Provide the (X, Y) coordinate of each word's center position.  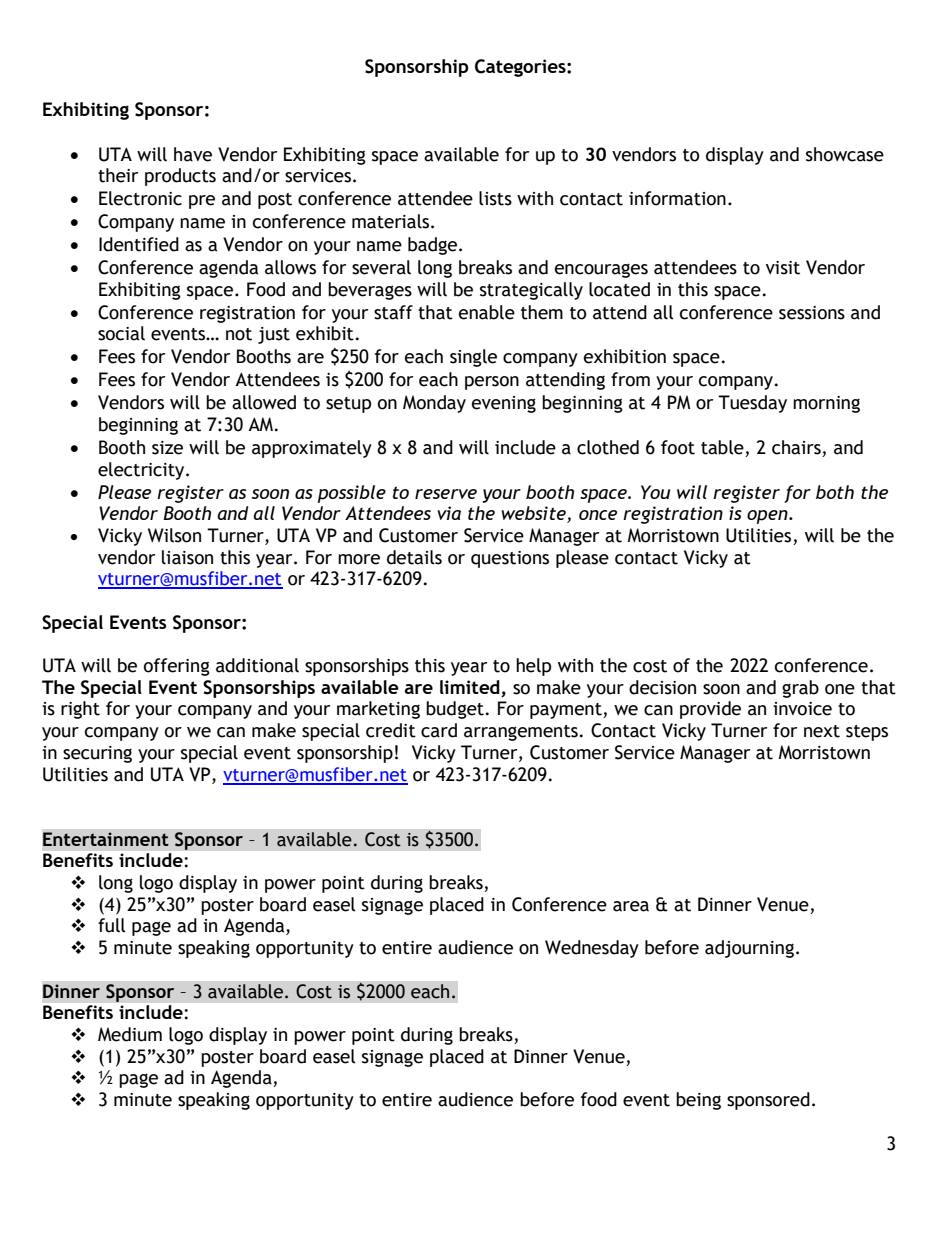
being (698, 1101)
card (439, 730)
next (822, 731)
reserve (446, 494)
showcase (845, 154)
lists (495, 198)
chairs (796, 447)
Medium (130, 1034)
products (180, 177)
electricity (142, 471)
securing (97, 754)
